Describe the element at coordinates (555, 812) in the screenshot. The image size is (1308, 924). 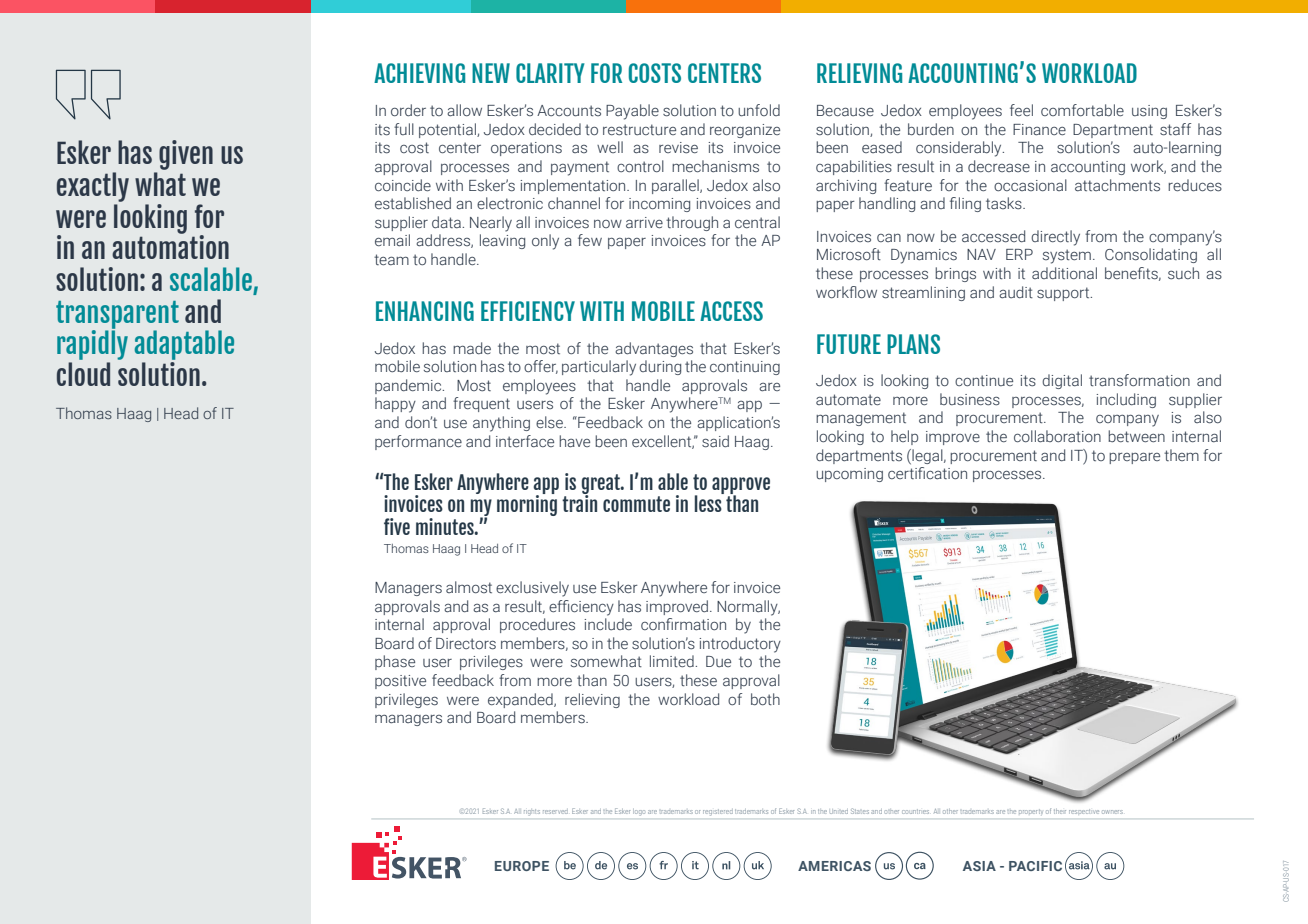
I see `reserved` at that location.
